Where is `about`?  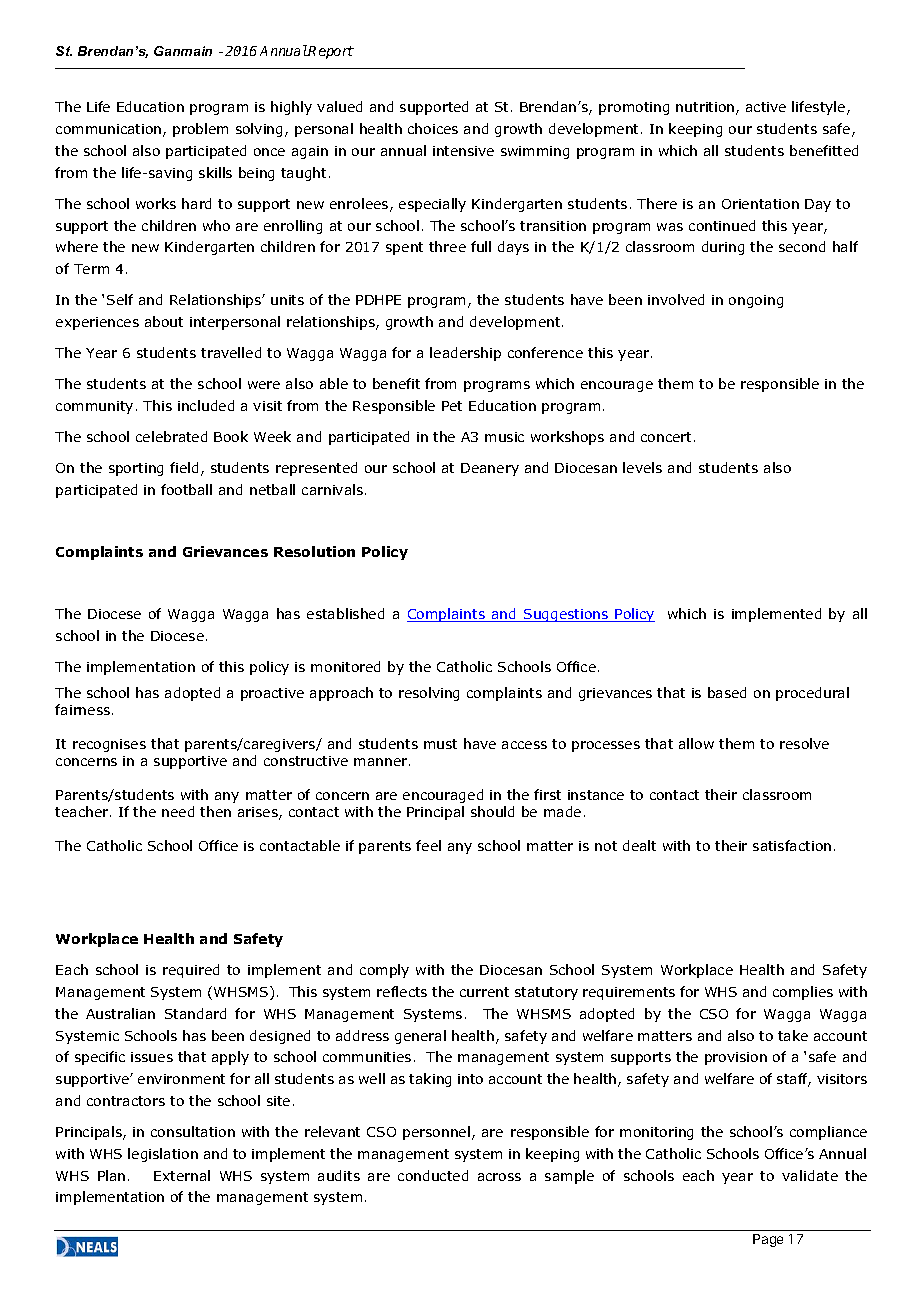
about is located at coordinates (164, 321).
